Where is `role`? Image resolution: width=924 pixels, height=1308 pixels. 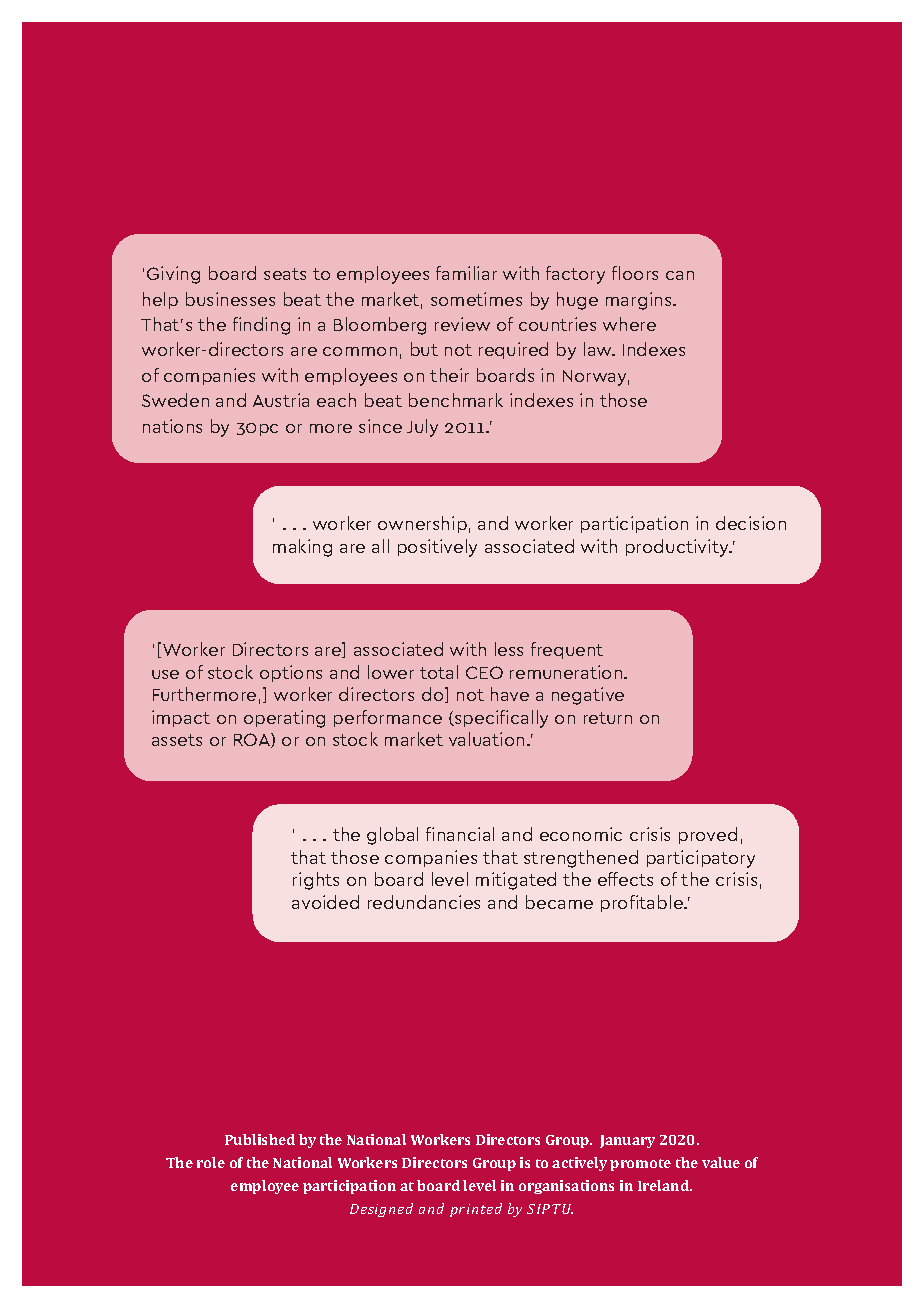 role is located at coordinates (211, 1162).
